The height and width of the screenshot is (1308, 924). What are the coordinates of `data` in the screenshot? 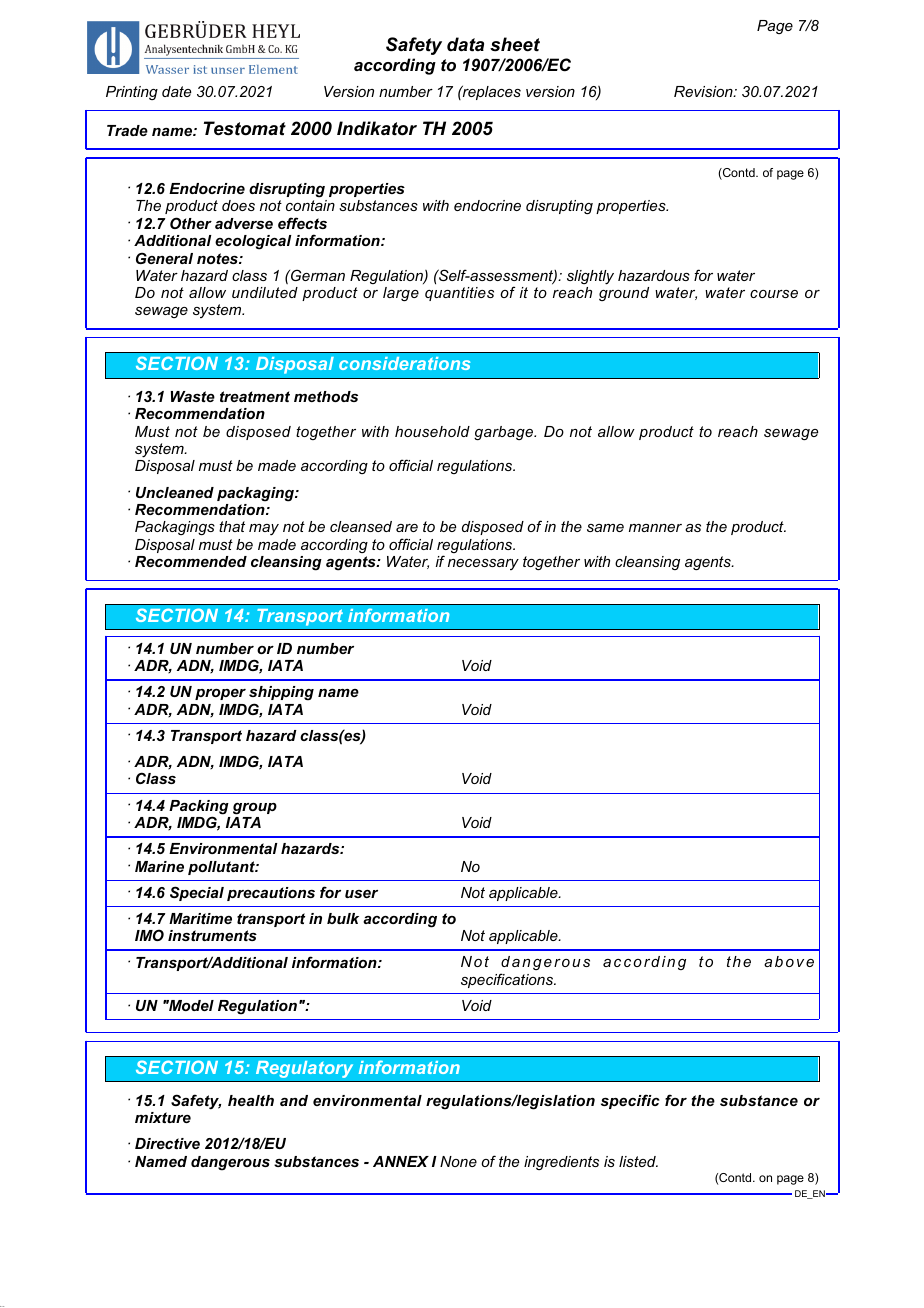 It's located at (465, 44).
